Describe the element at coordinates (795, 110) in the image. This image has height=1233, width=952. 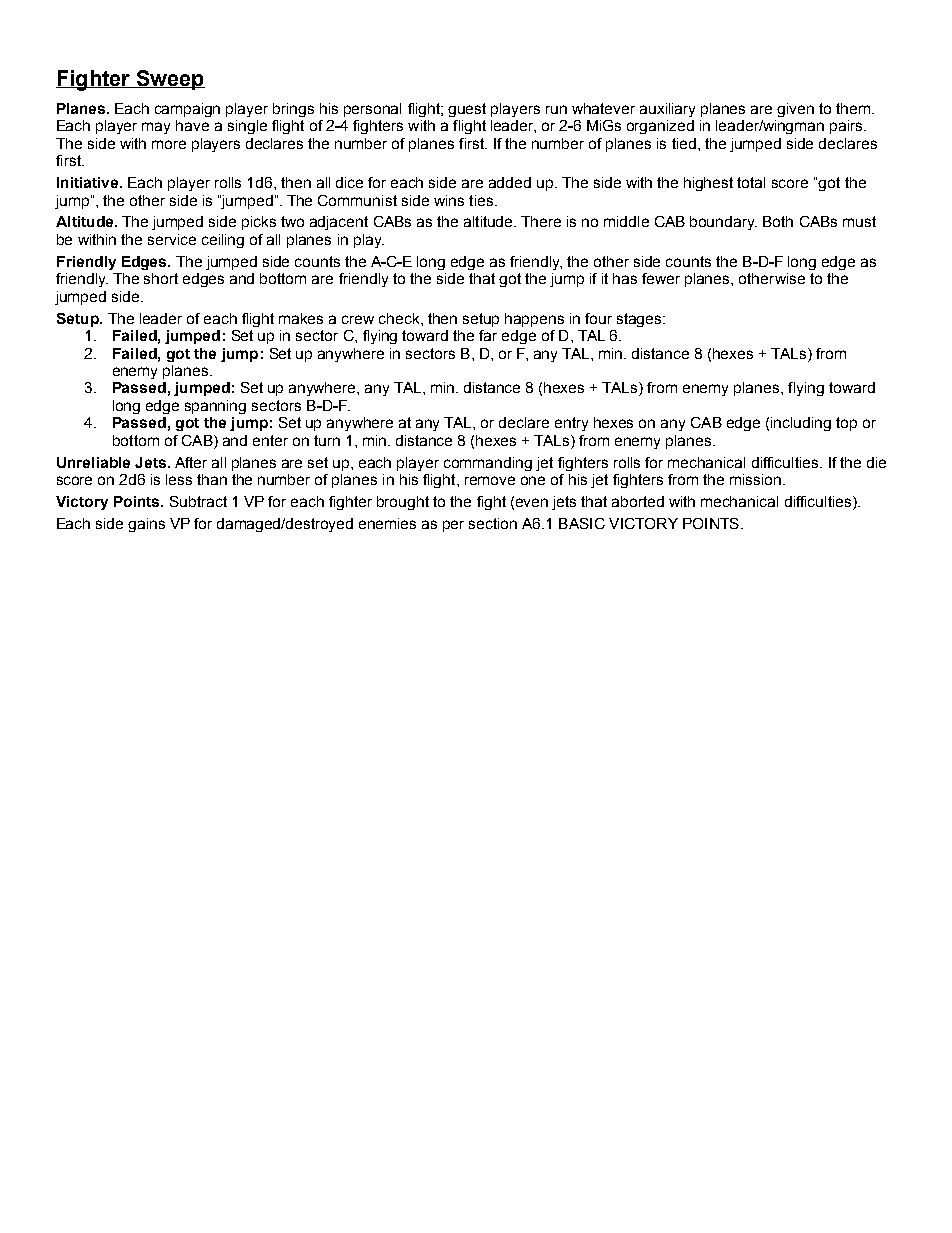
I see `given` at that location.
